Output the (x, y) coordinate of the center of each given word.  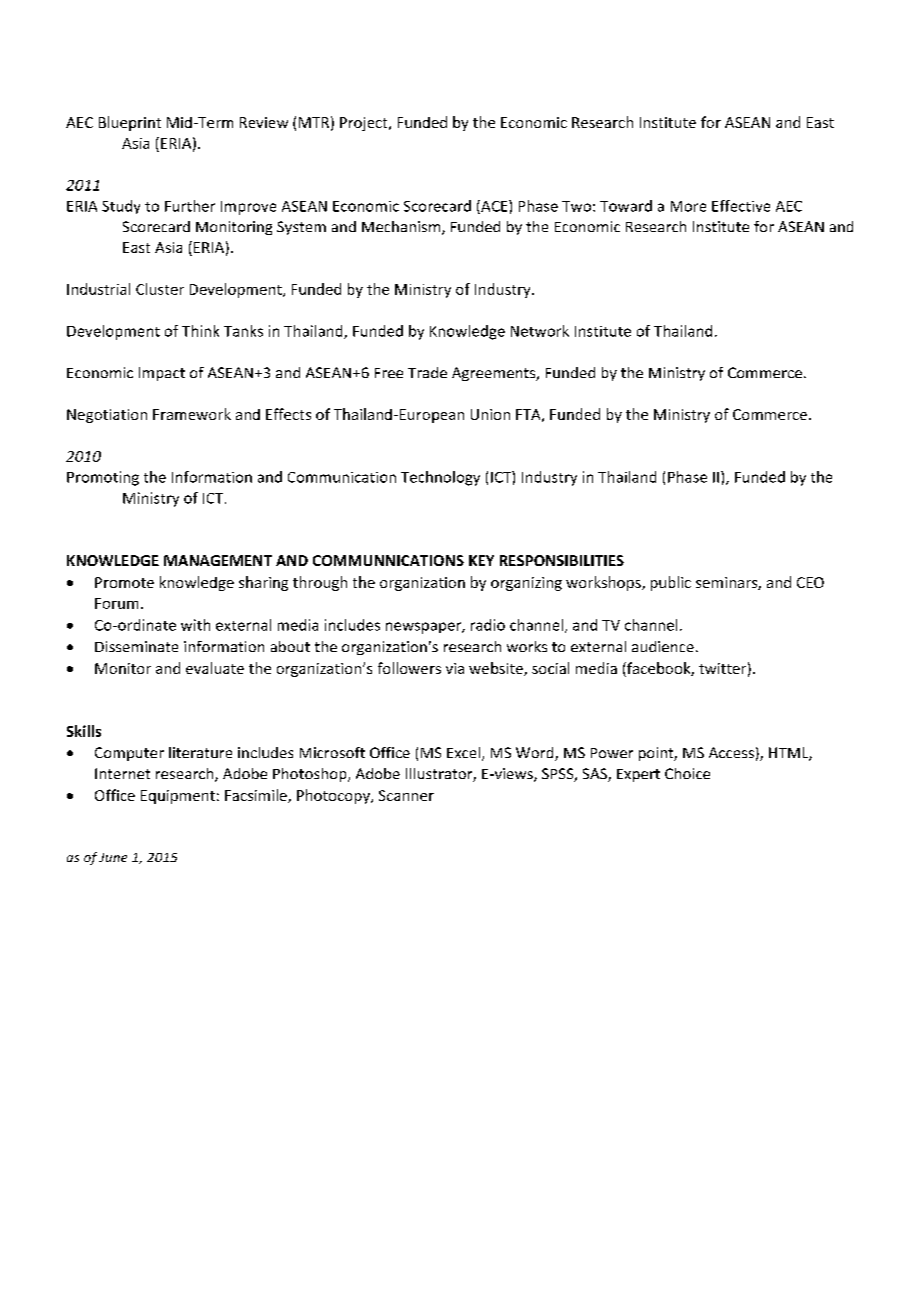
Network (540, 331)
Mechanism (402, 228)
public (671, 583)
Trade (427, 372)
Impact (162, 374)
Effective (741, 206)
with (195, 625)
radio (488, 625)
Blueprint (130, 123)
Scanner (406, 795)
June (113, 857)
